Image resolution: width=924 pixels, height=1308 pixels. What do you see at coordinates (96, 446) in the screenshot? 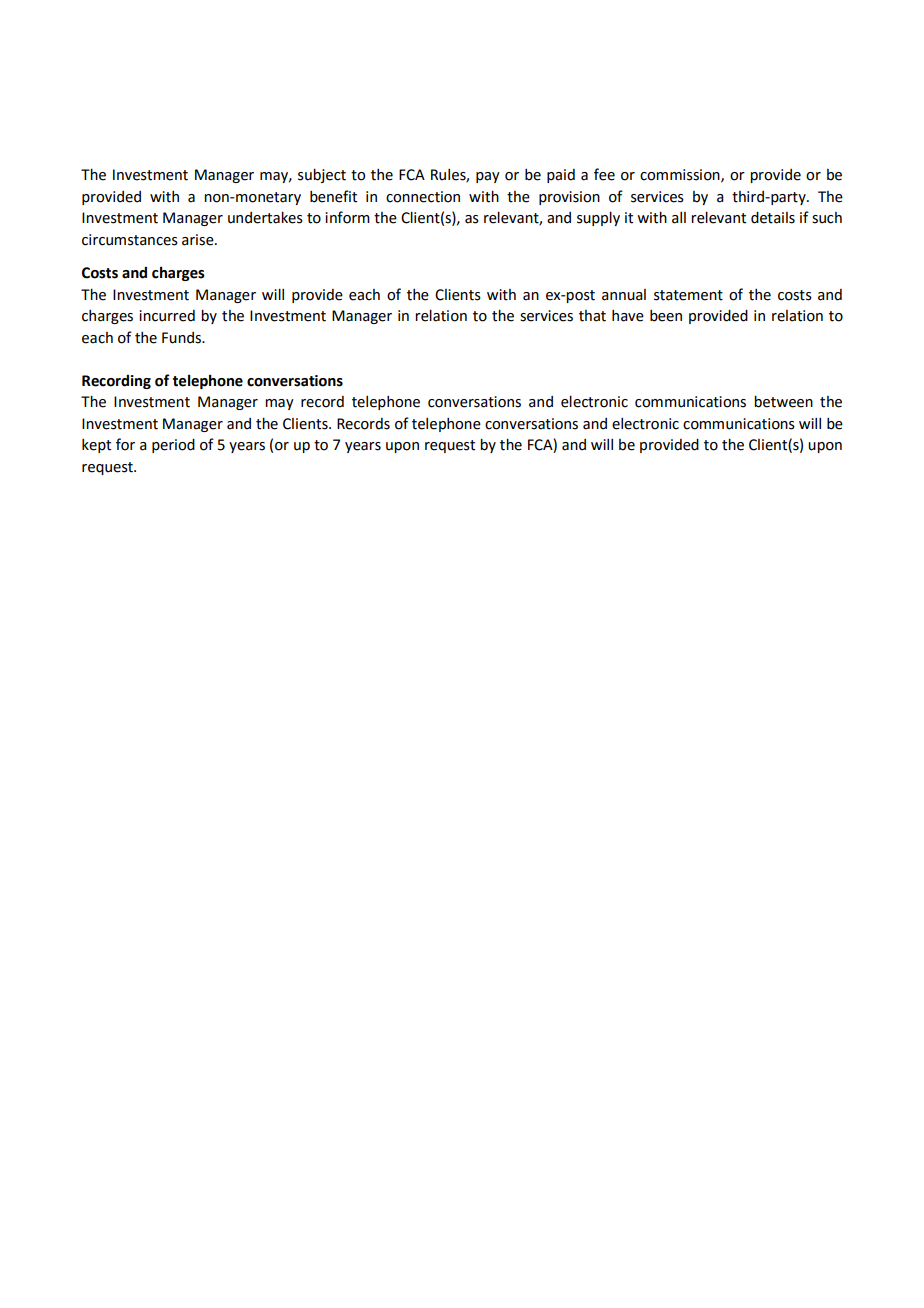
I see `kept` at bounding box center [96, 446].
